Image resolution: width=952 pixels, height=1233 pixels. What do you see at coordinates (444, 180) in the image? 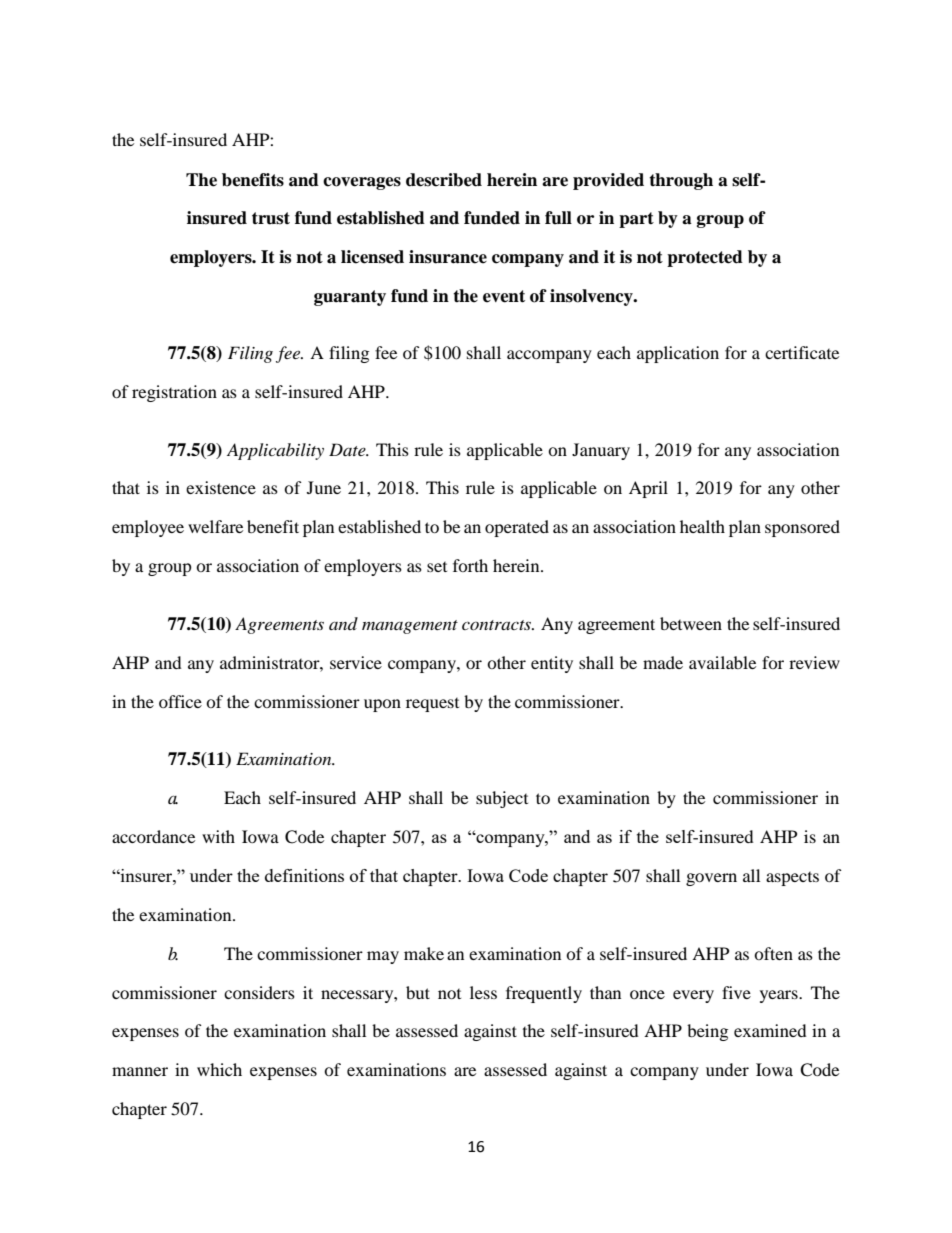
I see `described` at bounding box center [444, 180].
